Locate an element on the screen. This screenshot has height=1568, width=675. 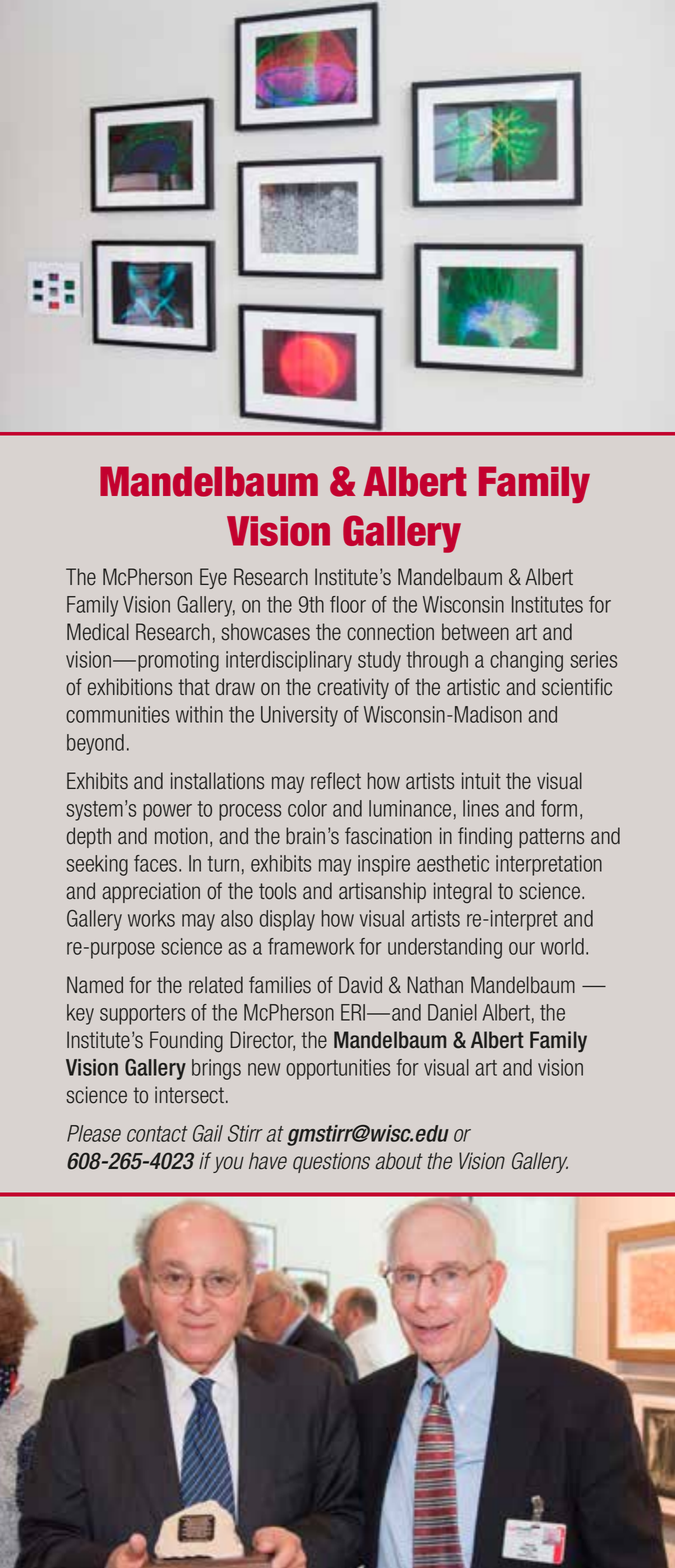
between is located at coordinates (475, 632).
